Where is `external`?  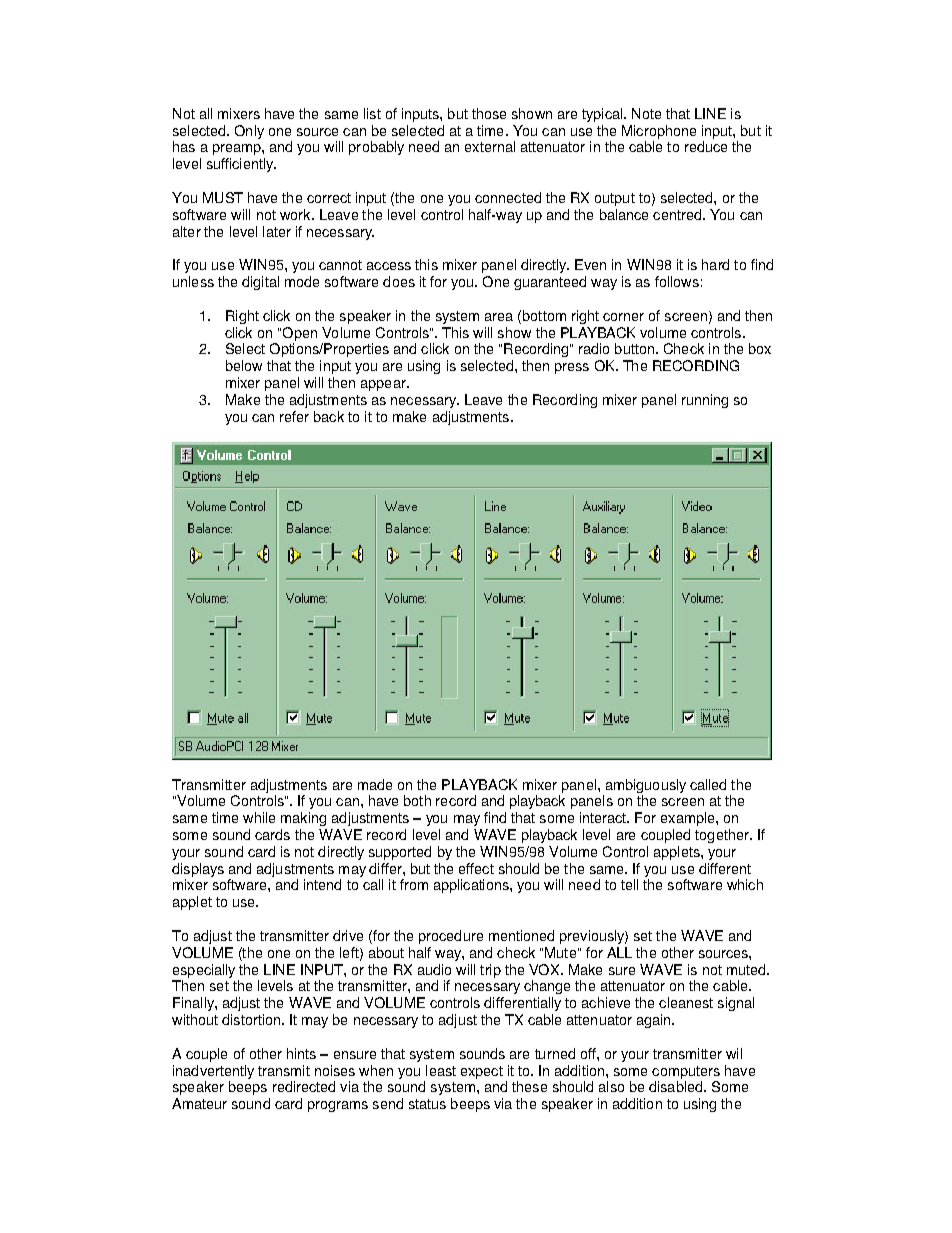 external is located at coordinates (490, 146).
